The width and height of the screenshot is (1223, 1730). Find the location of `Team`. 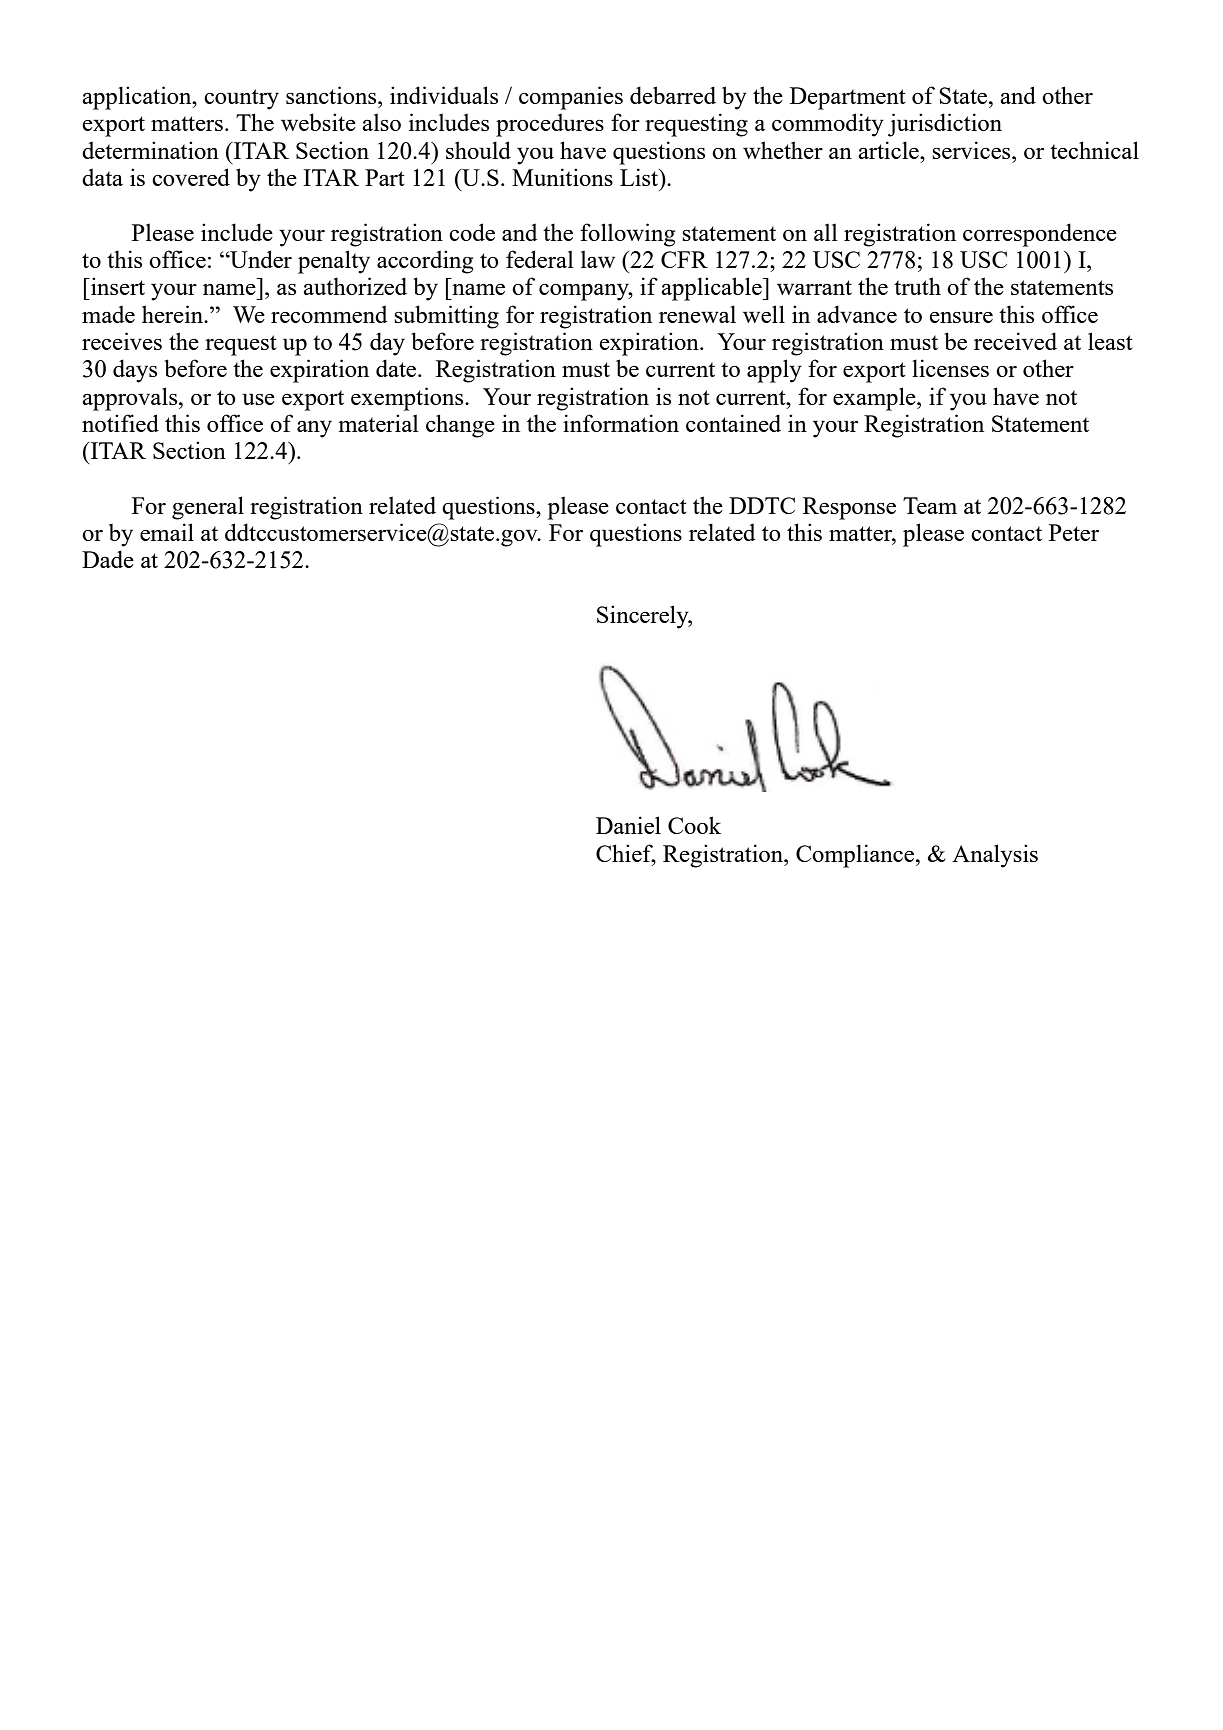

Team is located at coordinates (930, 505).
